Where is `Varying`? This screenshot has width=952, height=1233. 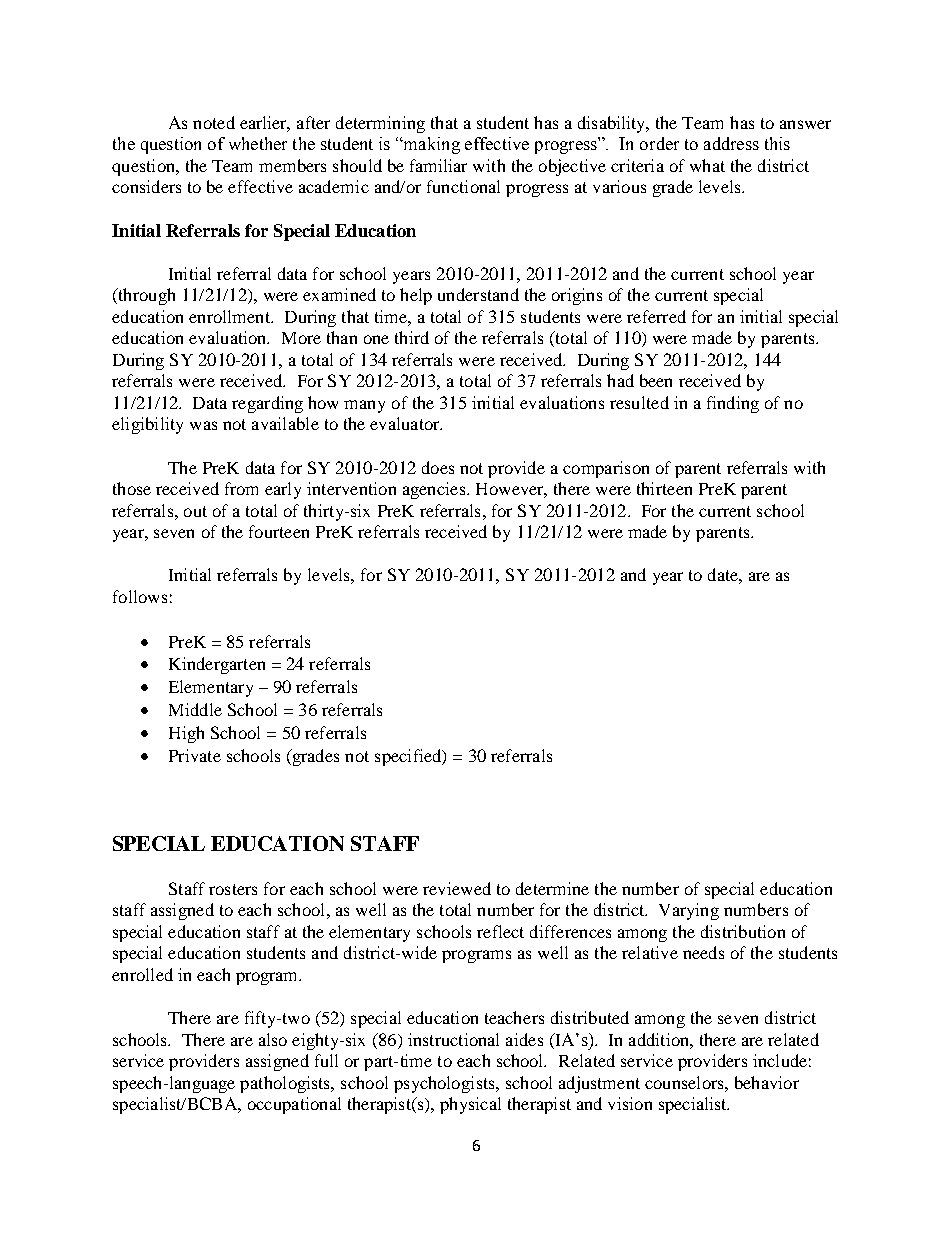 Varying is located at coordinates (689, 911).
